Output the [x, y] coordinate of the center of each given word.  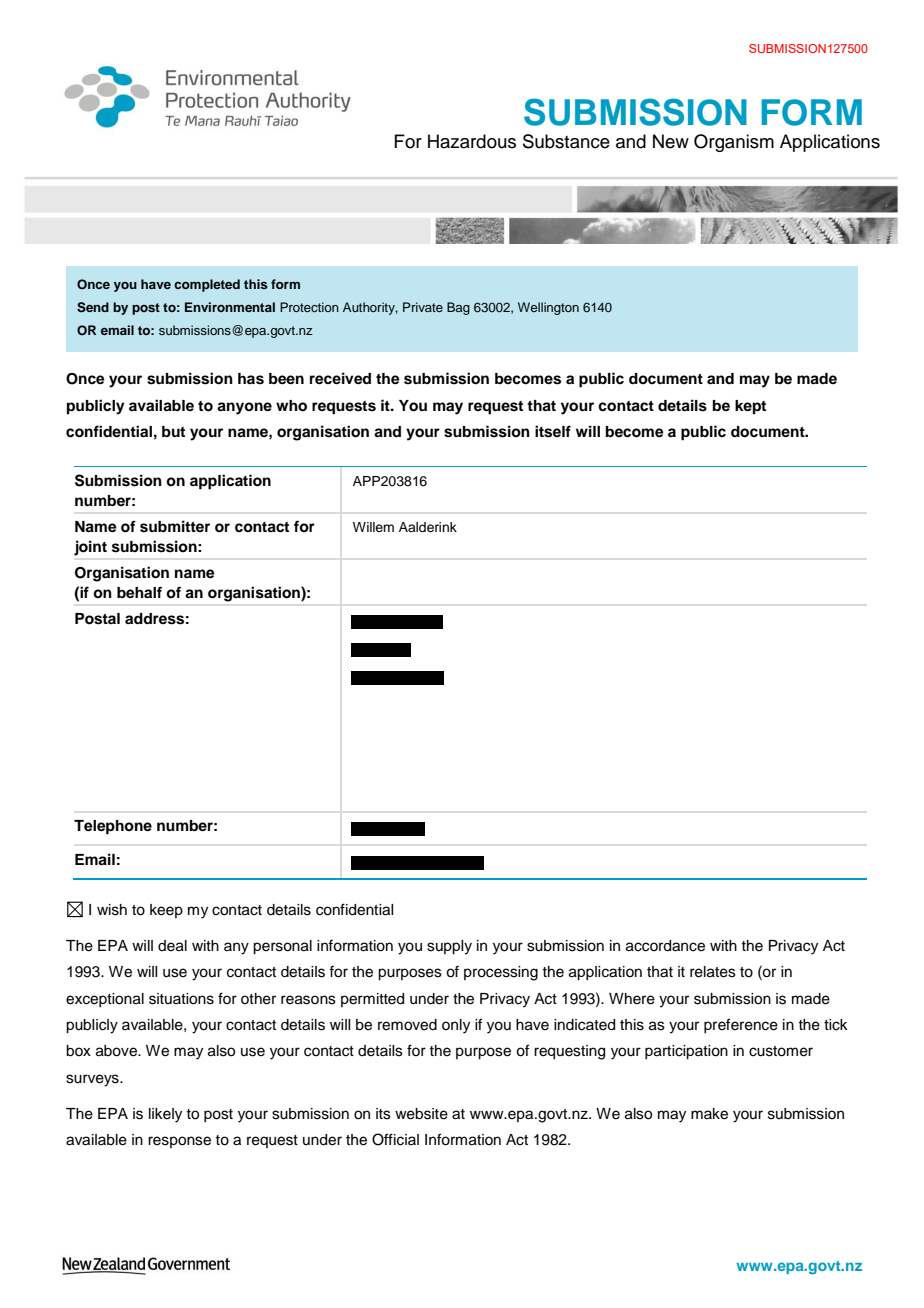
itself [553, 431]
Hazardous [472, 141]
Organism [734, 143]
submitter [175, 526]
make [709, 1114]
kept [750, 407]
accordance [665, 946]
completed [207, 285]
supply [449, 947]
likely [165, 1115]
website [421, 1114]
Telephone [113, 827]
